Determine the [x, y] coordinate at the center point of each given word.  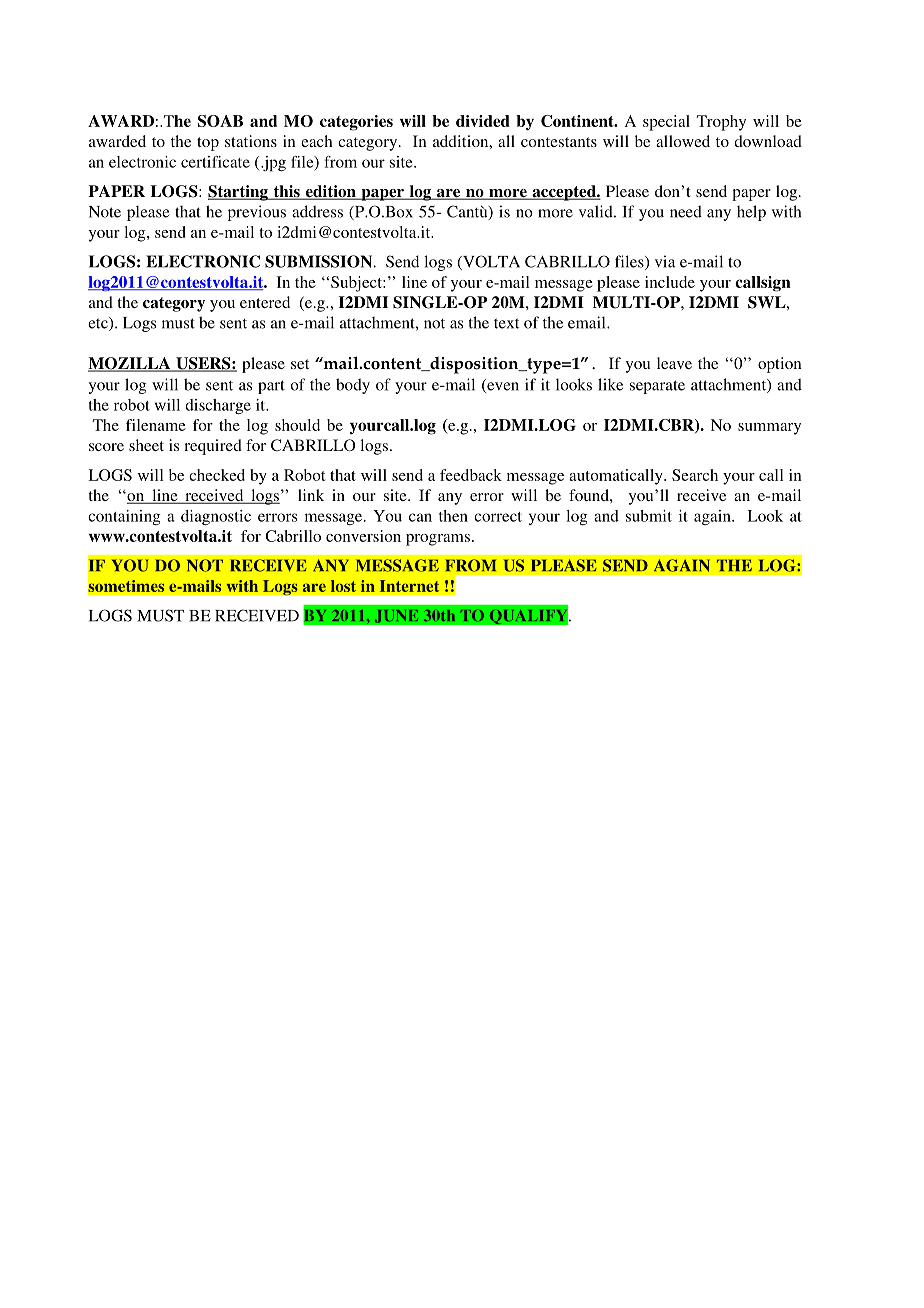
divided [483, 121]
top [208, 144]
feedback [471, 475]
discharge [218, 406]
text [506, 323]
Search [695, 475]
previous [257, 213]
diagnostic [216, 517]
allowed [683, 141]
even [502, 387]
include [670, 282]
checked [217, 475]
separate [657, 387]
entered [265, 302]
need [686, 211]
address [317, 211]
